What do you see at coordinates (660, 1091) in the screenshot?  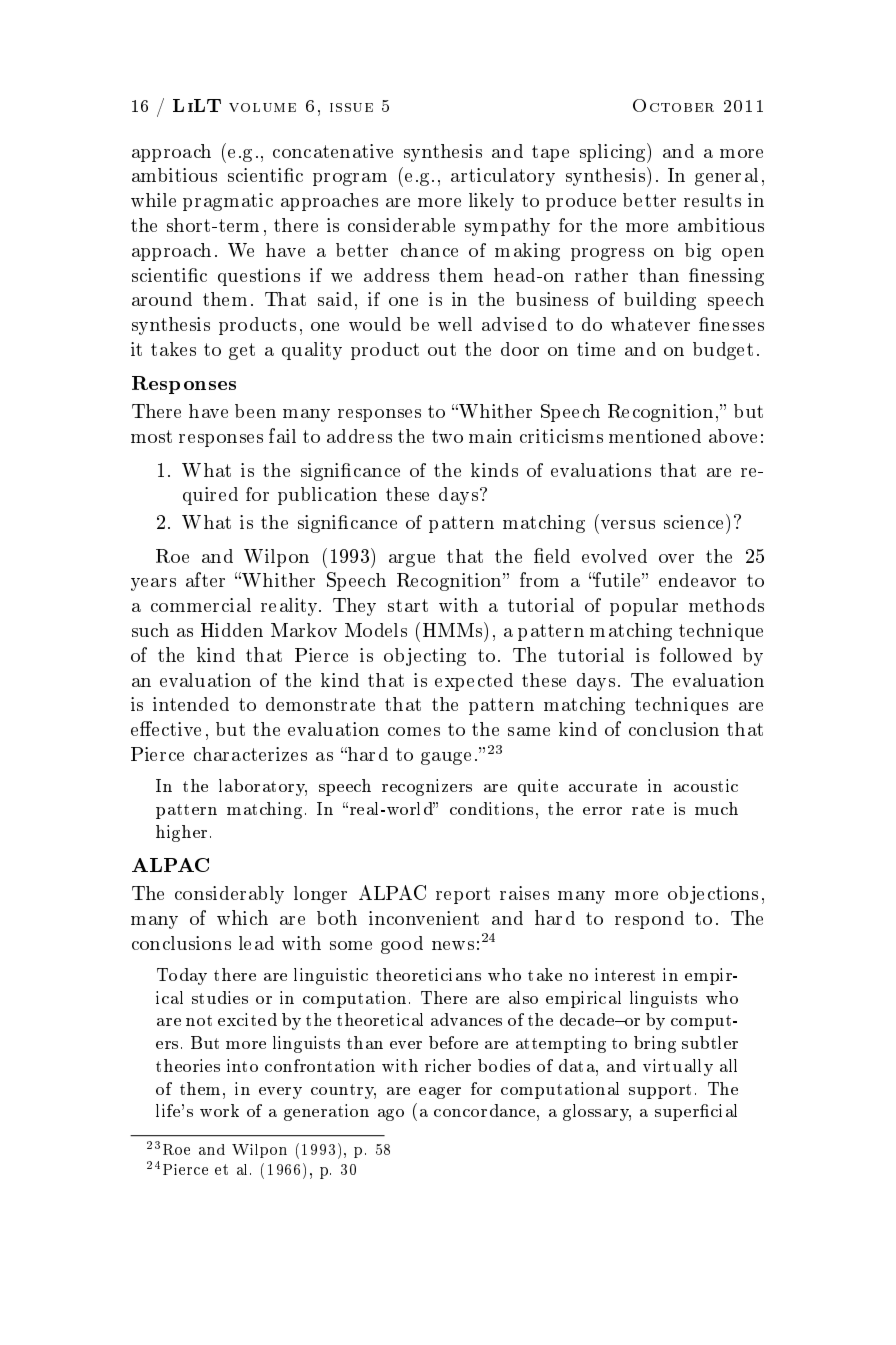 I see `support` at bounding box center [660, 1091].
